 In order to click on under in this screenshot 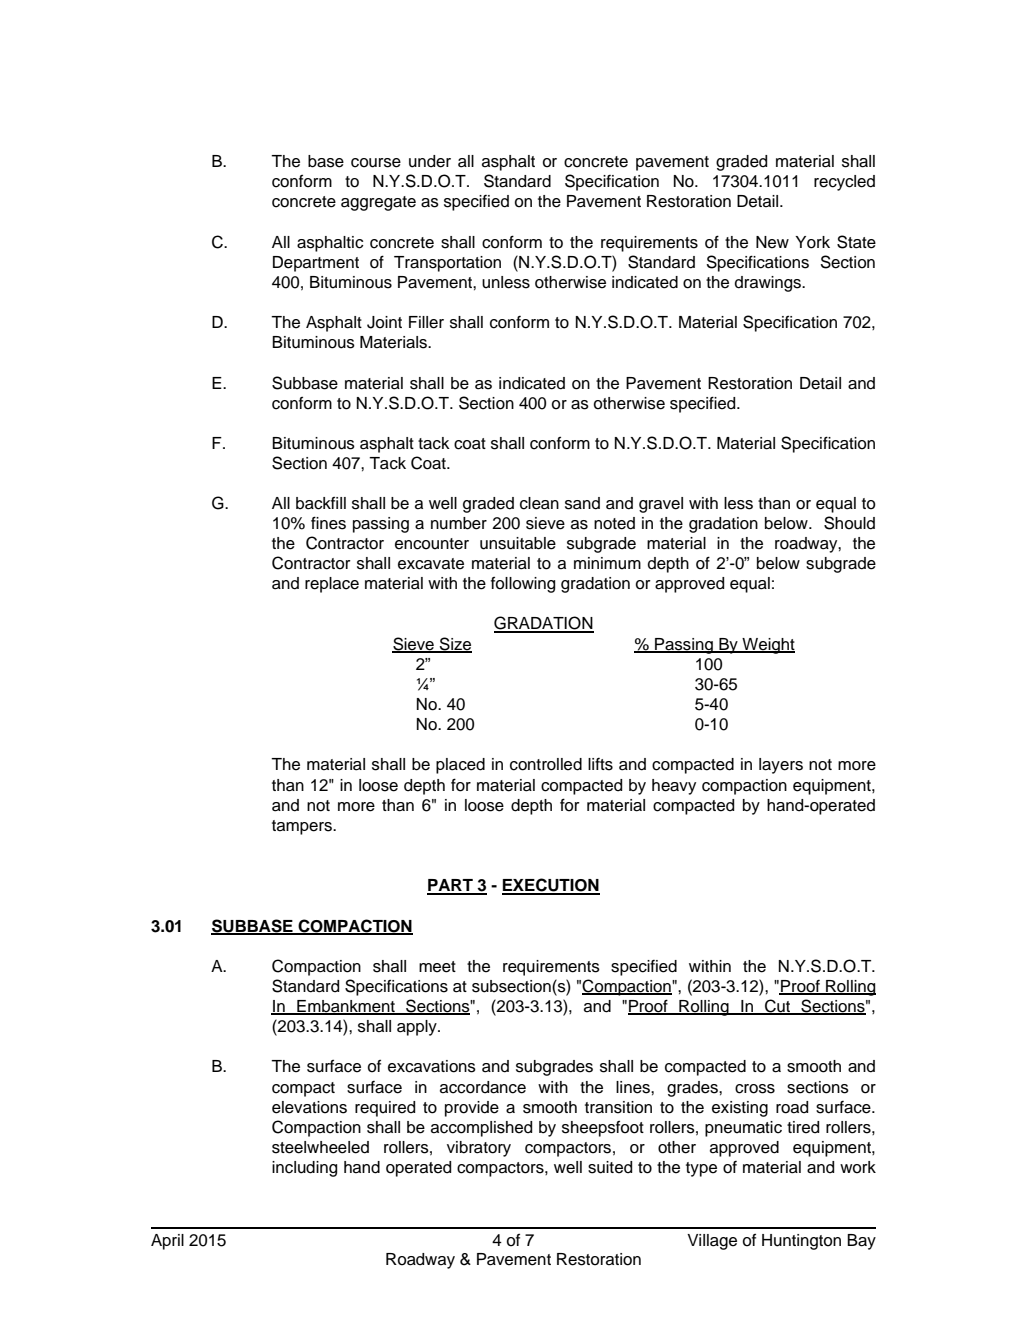, I will do `click(430, 161)`.
